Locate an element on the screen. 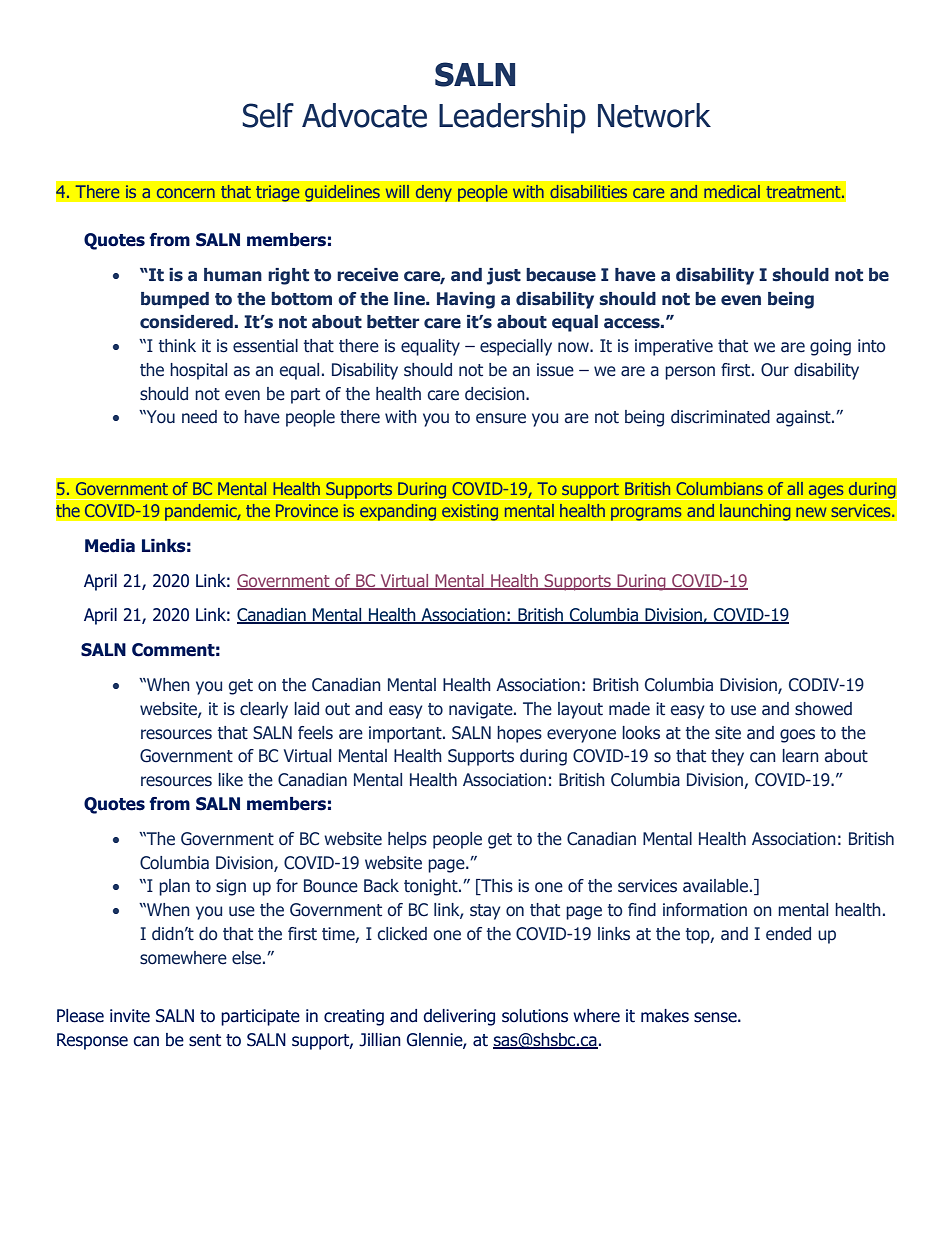 The image size is (952, 1233). concern is located at coordinates (186, 193).
